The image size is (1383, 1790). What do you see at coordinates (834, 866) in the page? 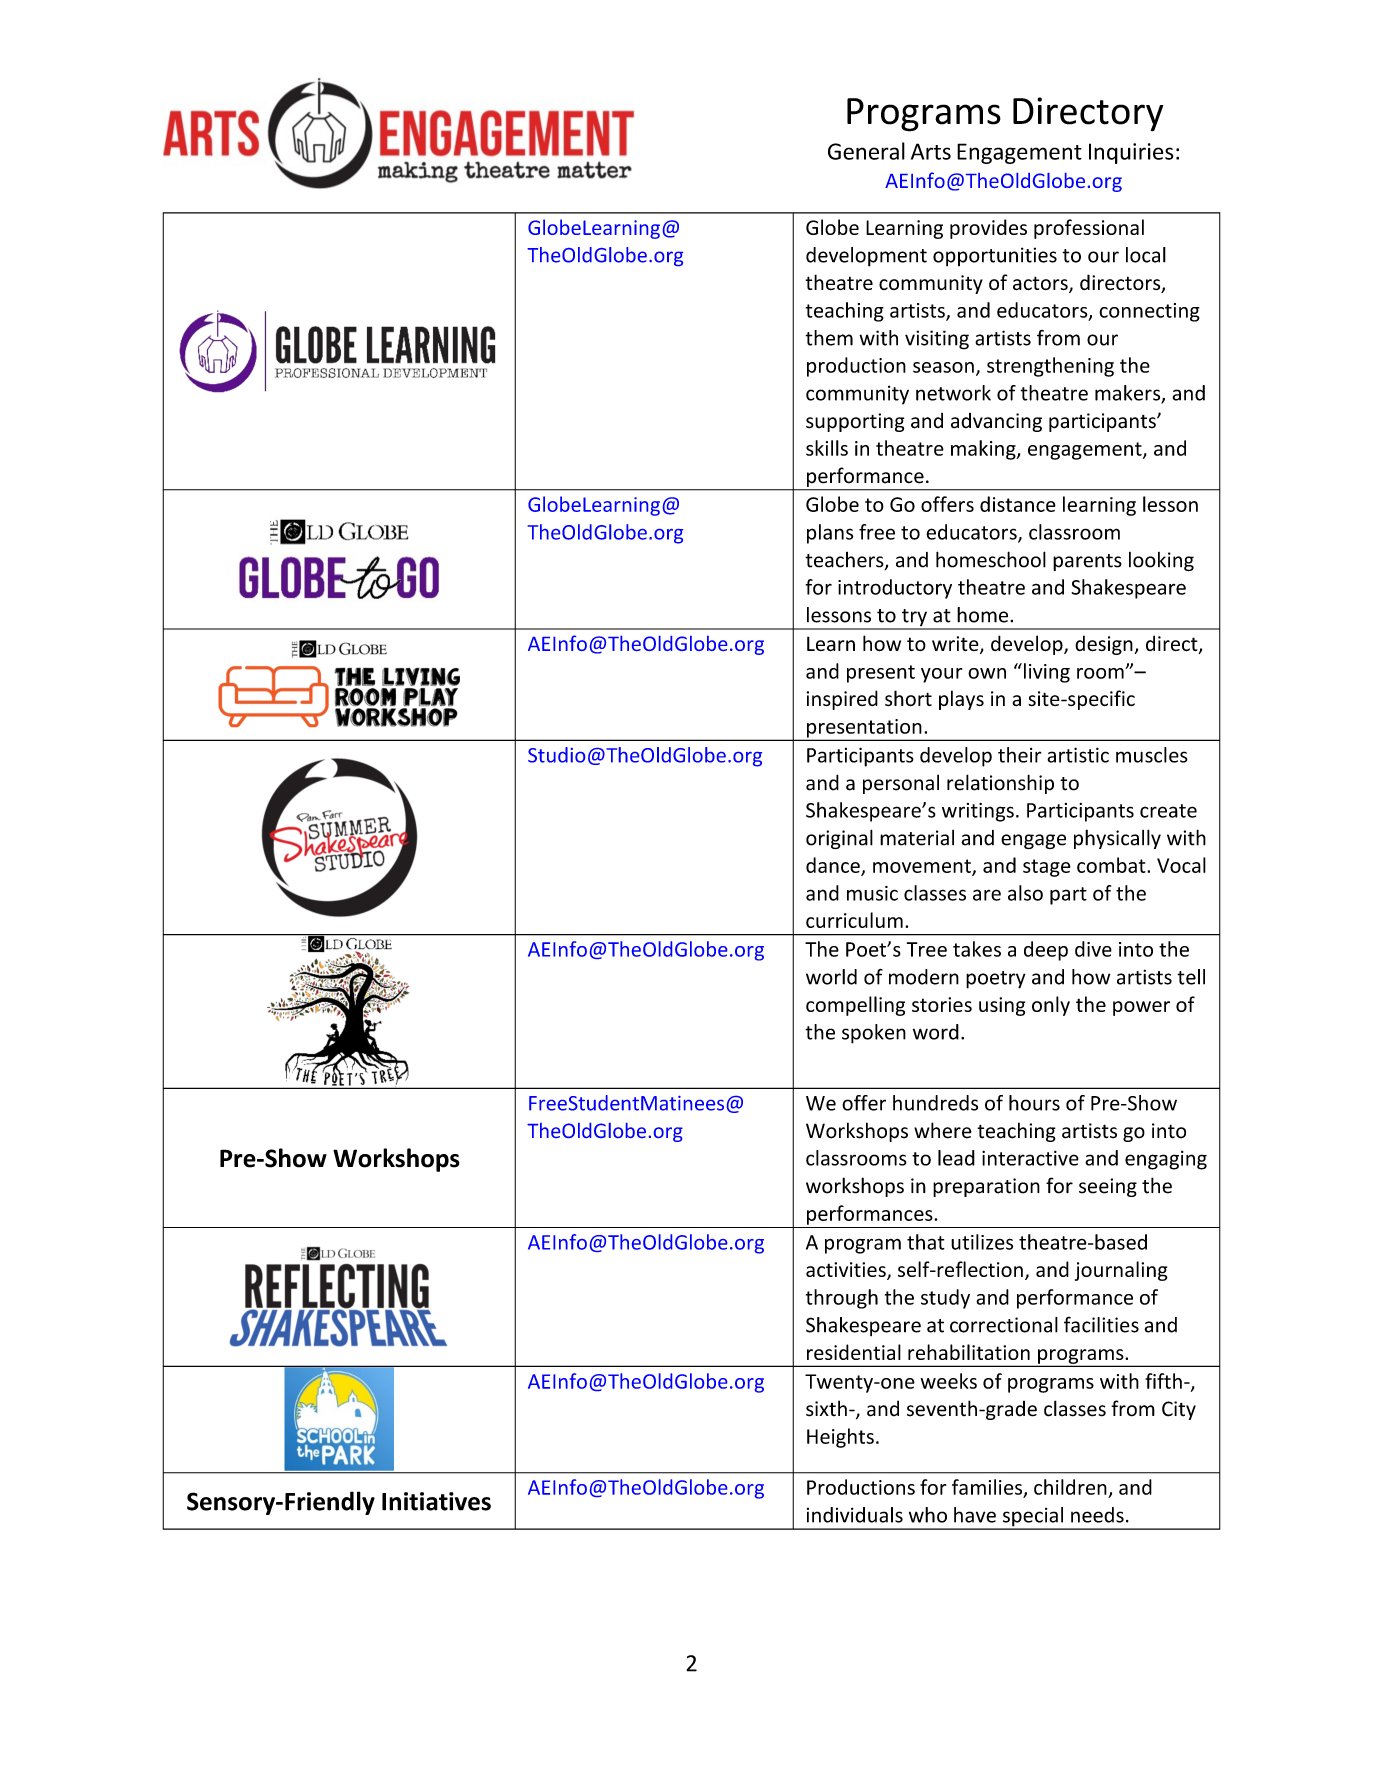
I see `dance` at bounding box center [834, 866].
